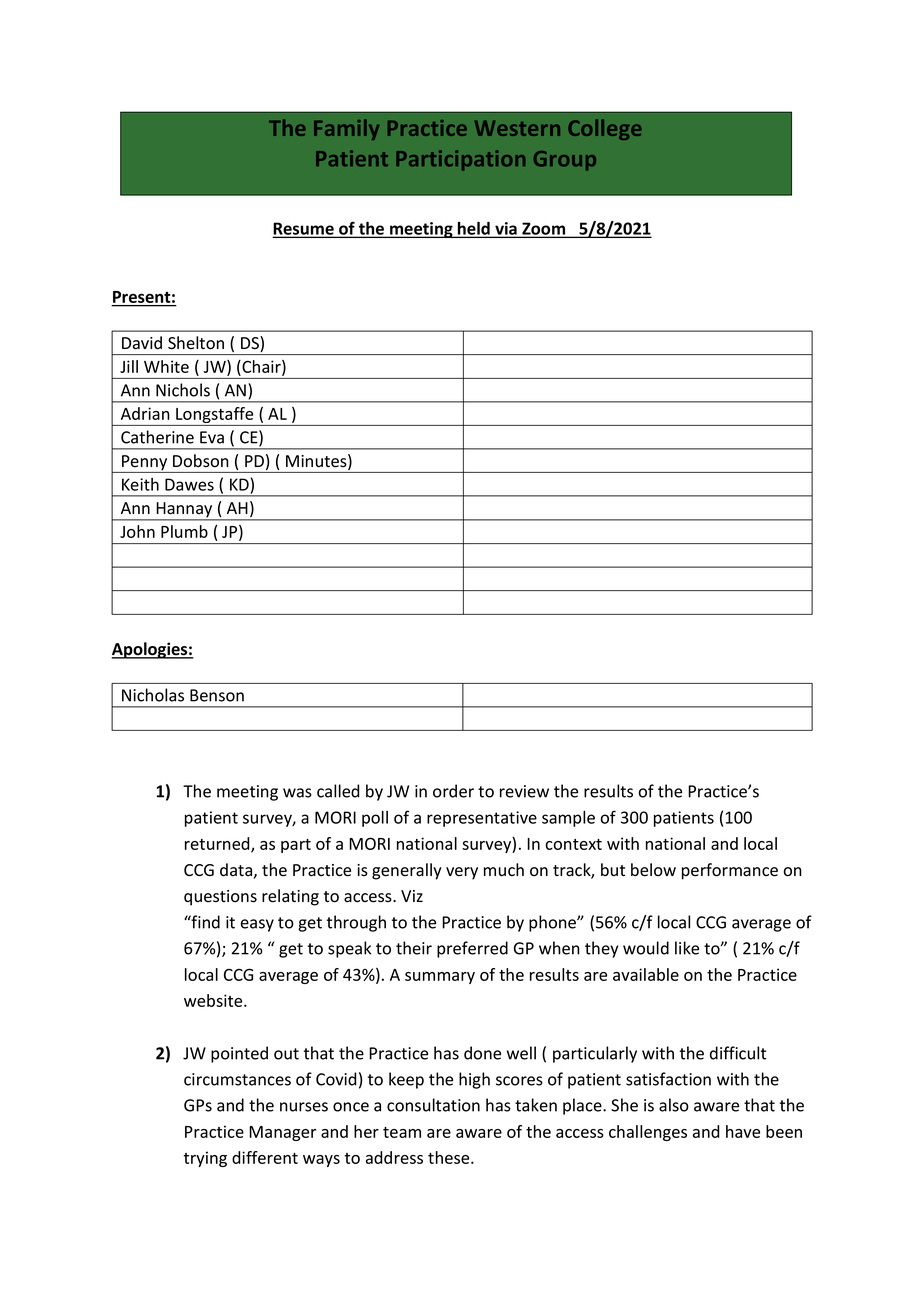 This screenshot has width=924, height=1308. I want to click on Dawes, so click(189, 484).
